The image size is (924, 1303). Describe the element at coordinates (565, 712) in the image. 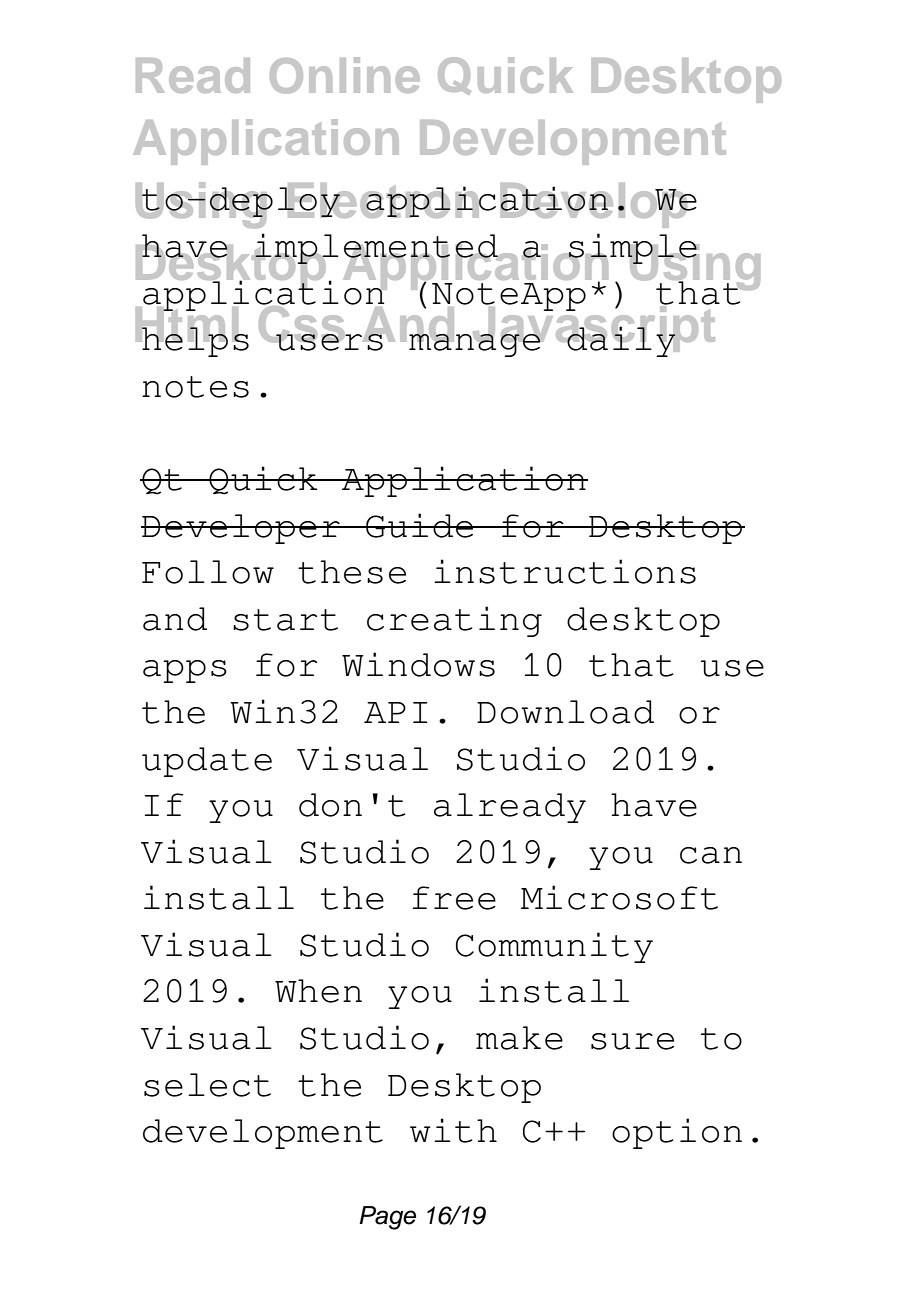

I see `Download` at that location.
